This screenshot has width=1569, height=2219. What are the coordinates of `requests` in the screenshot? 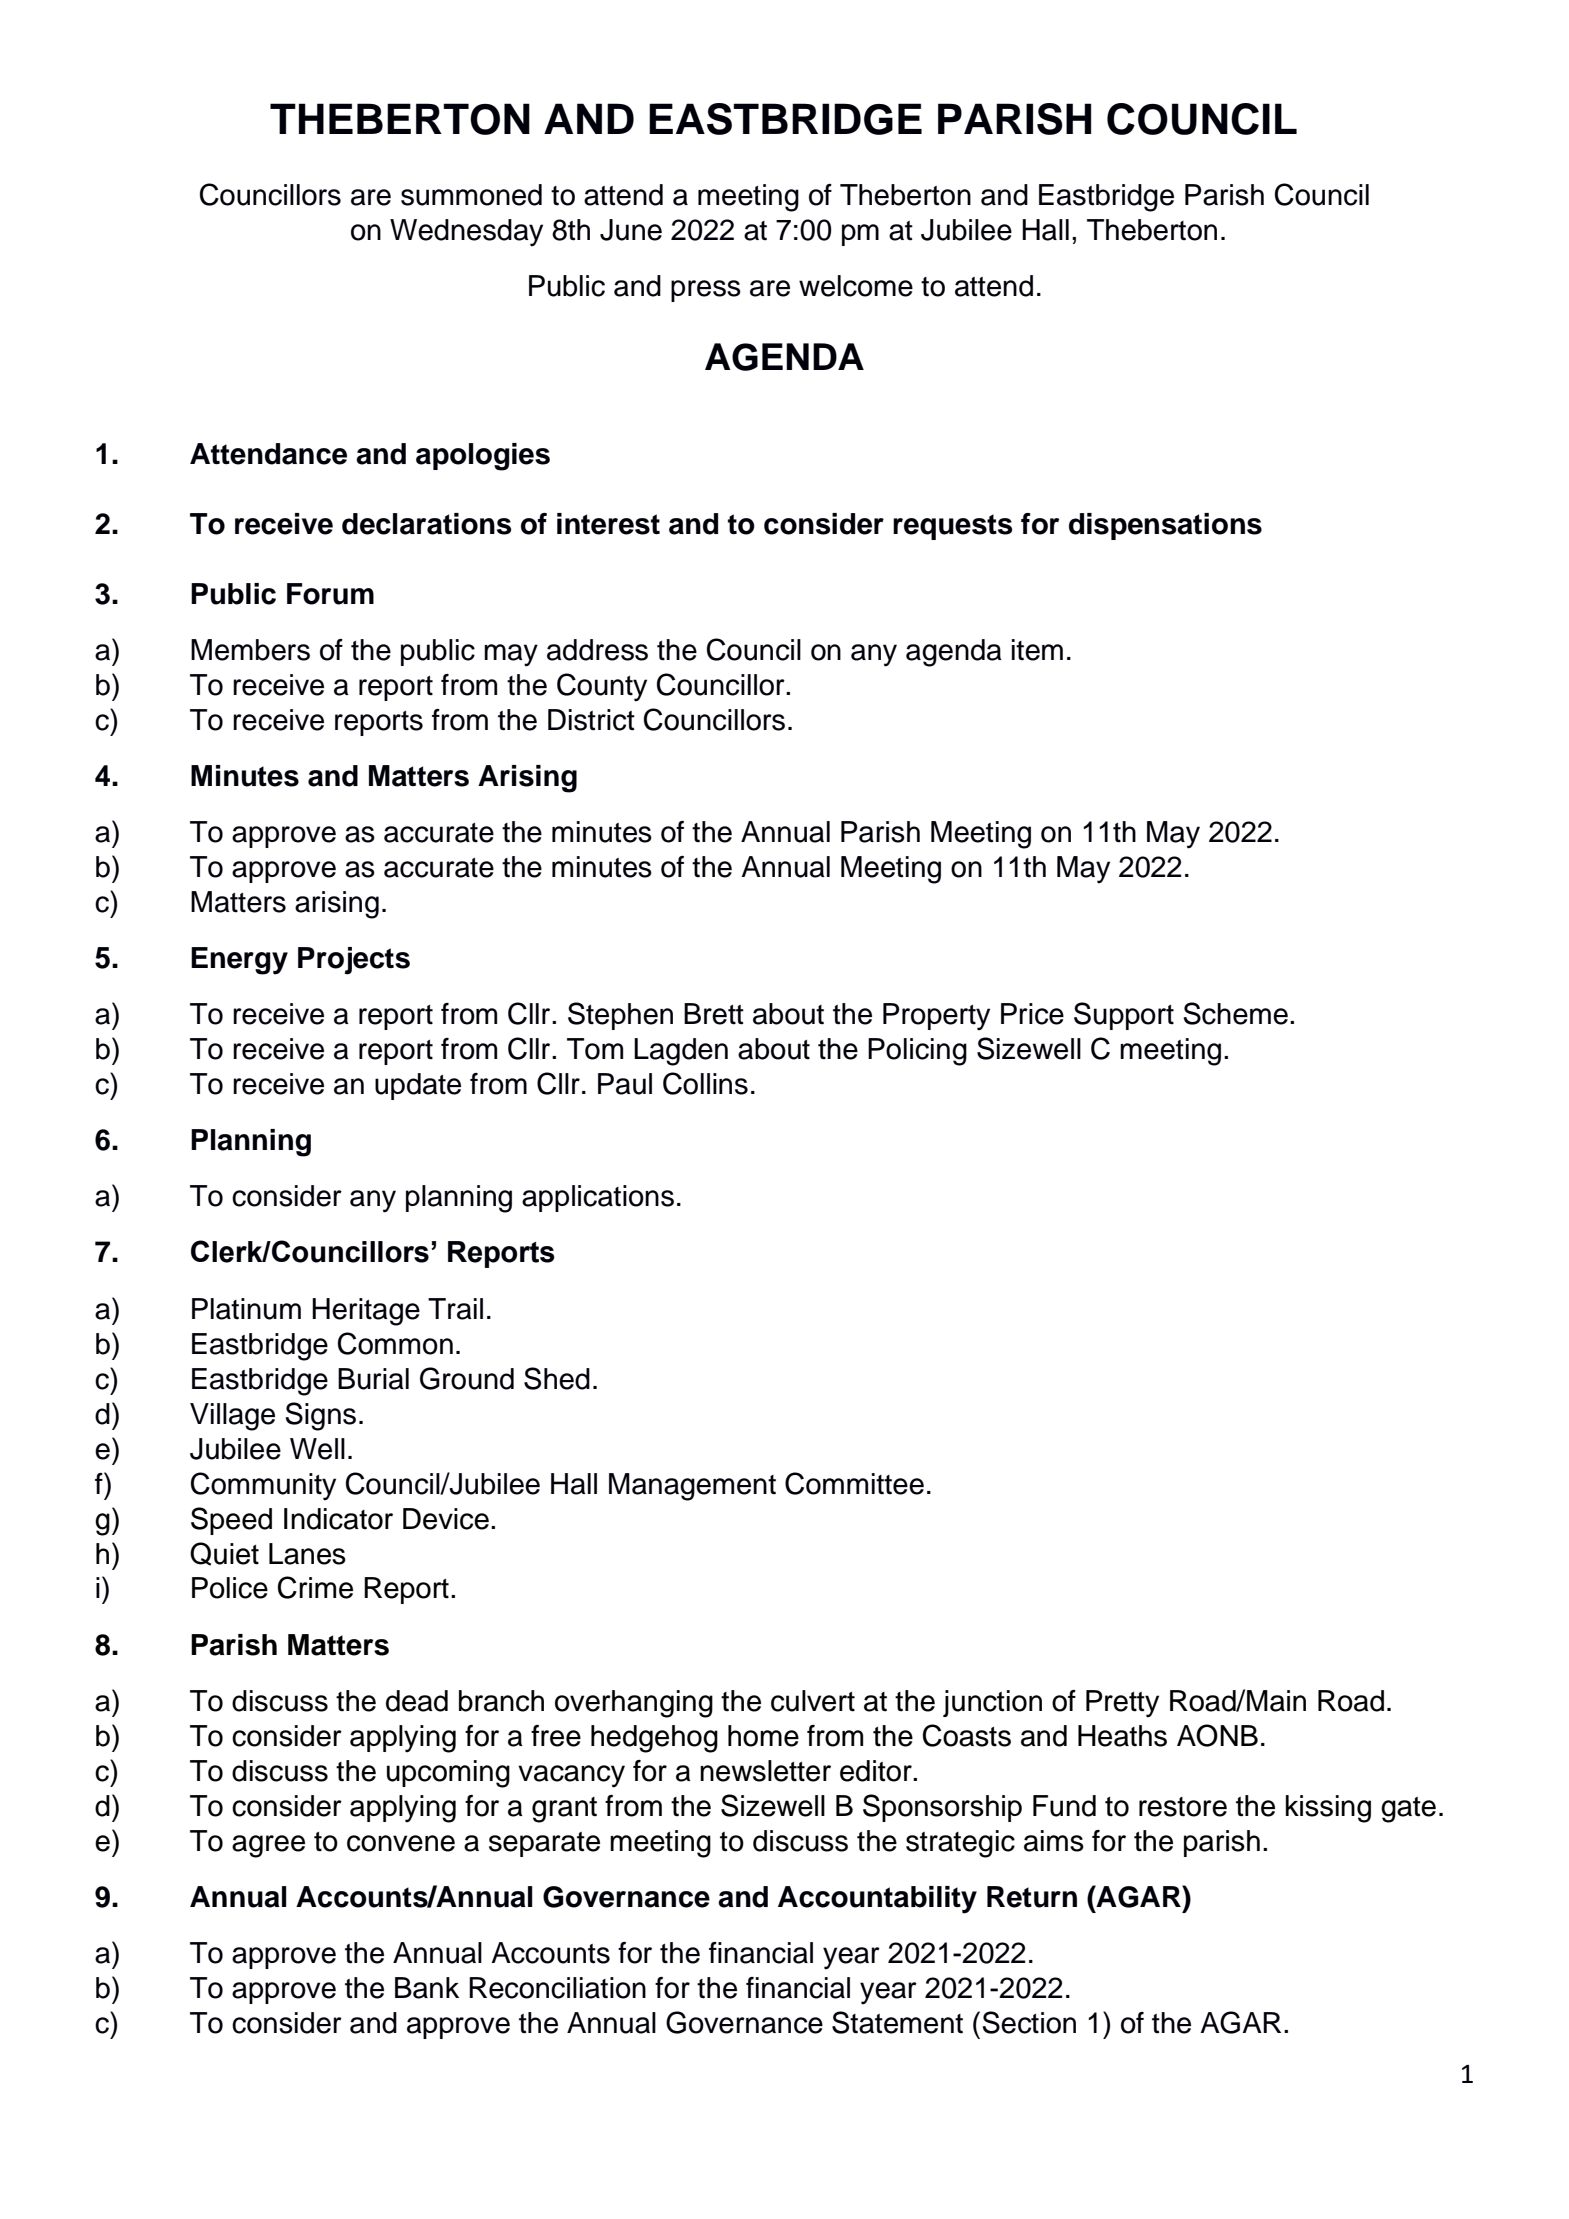 It's located at (953, 527).
